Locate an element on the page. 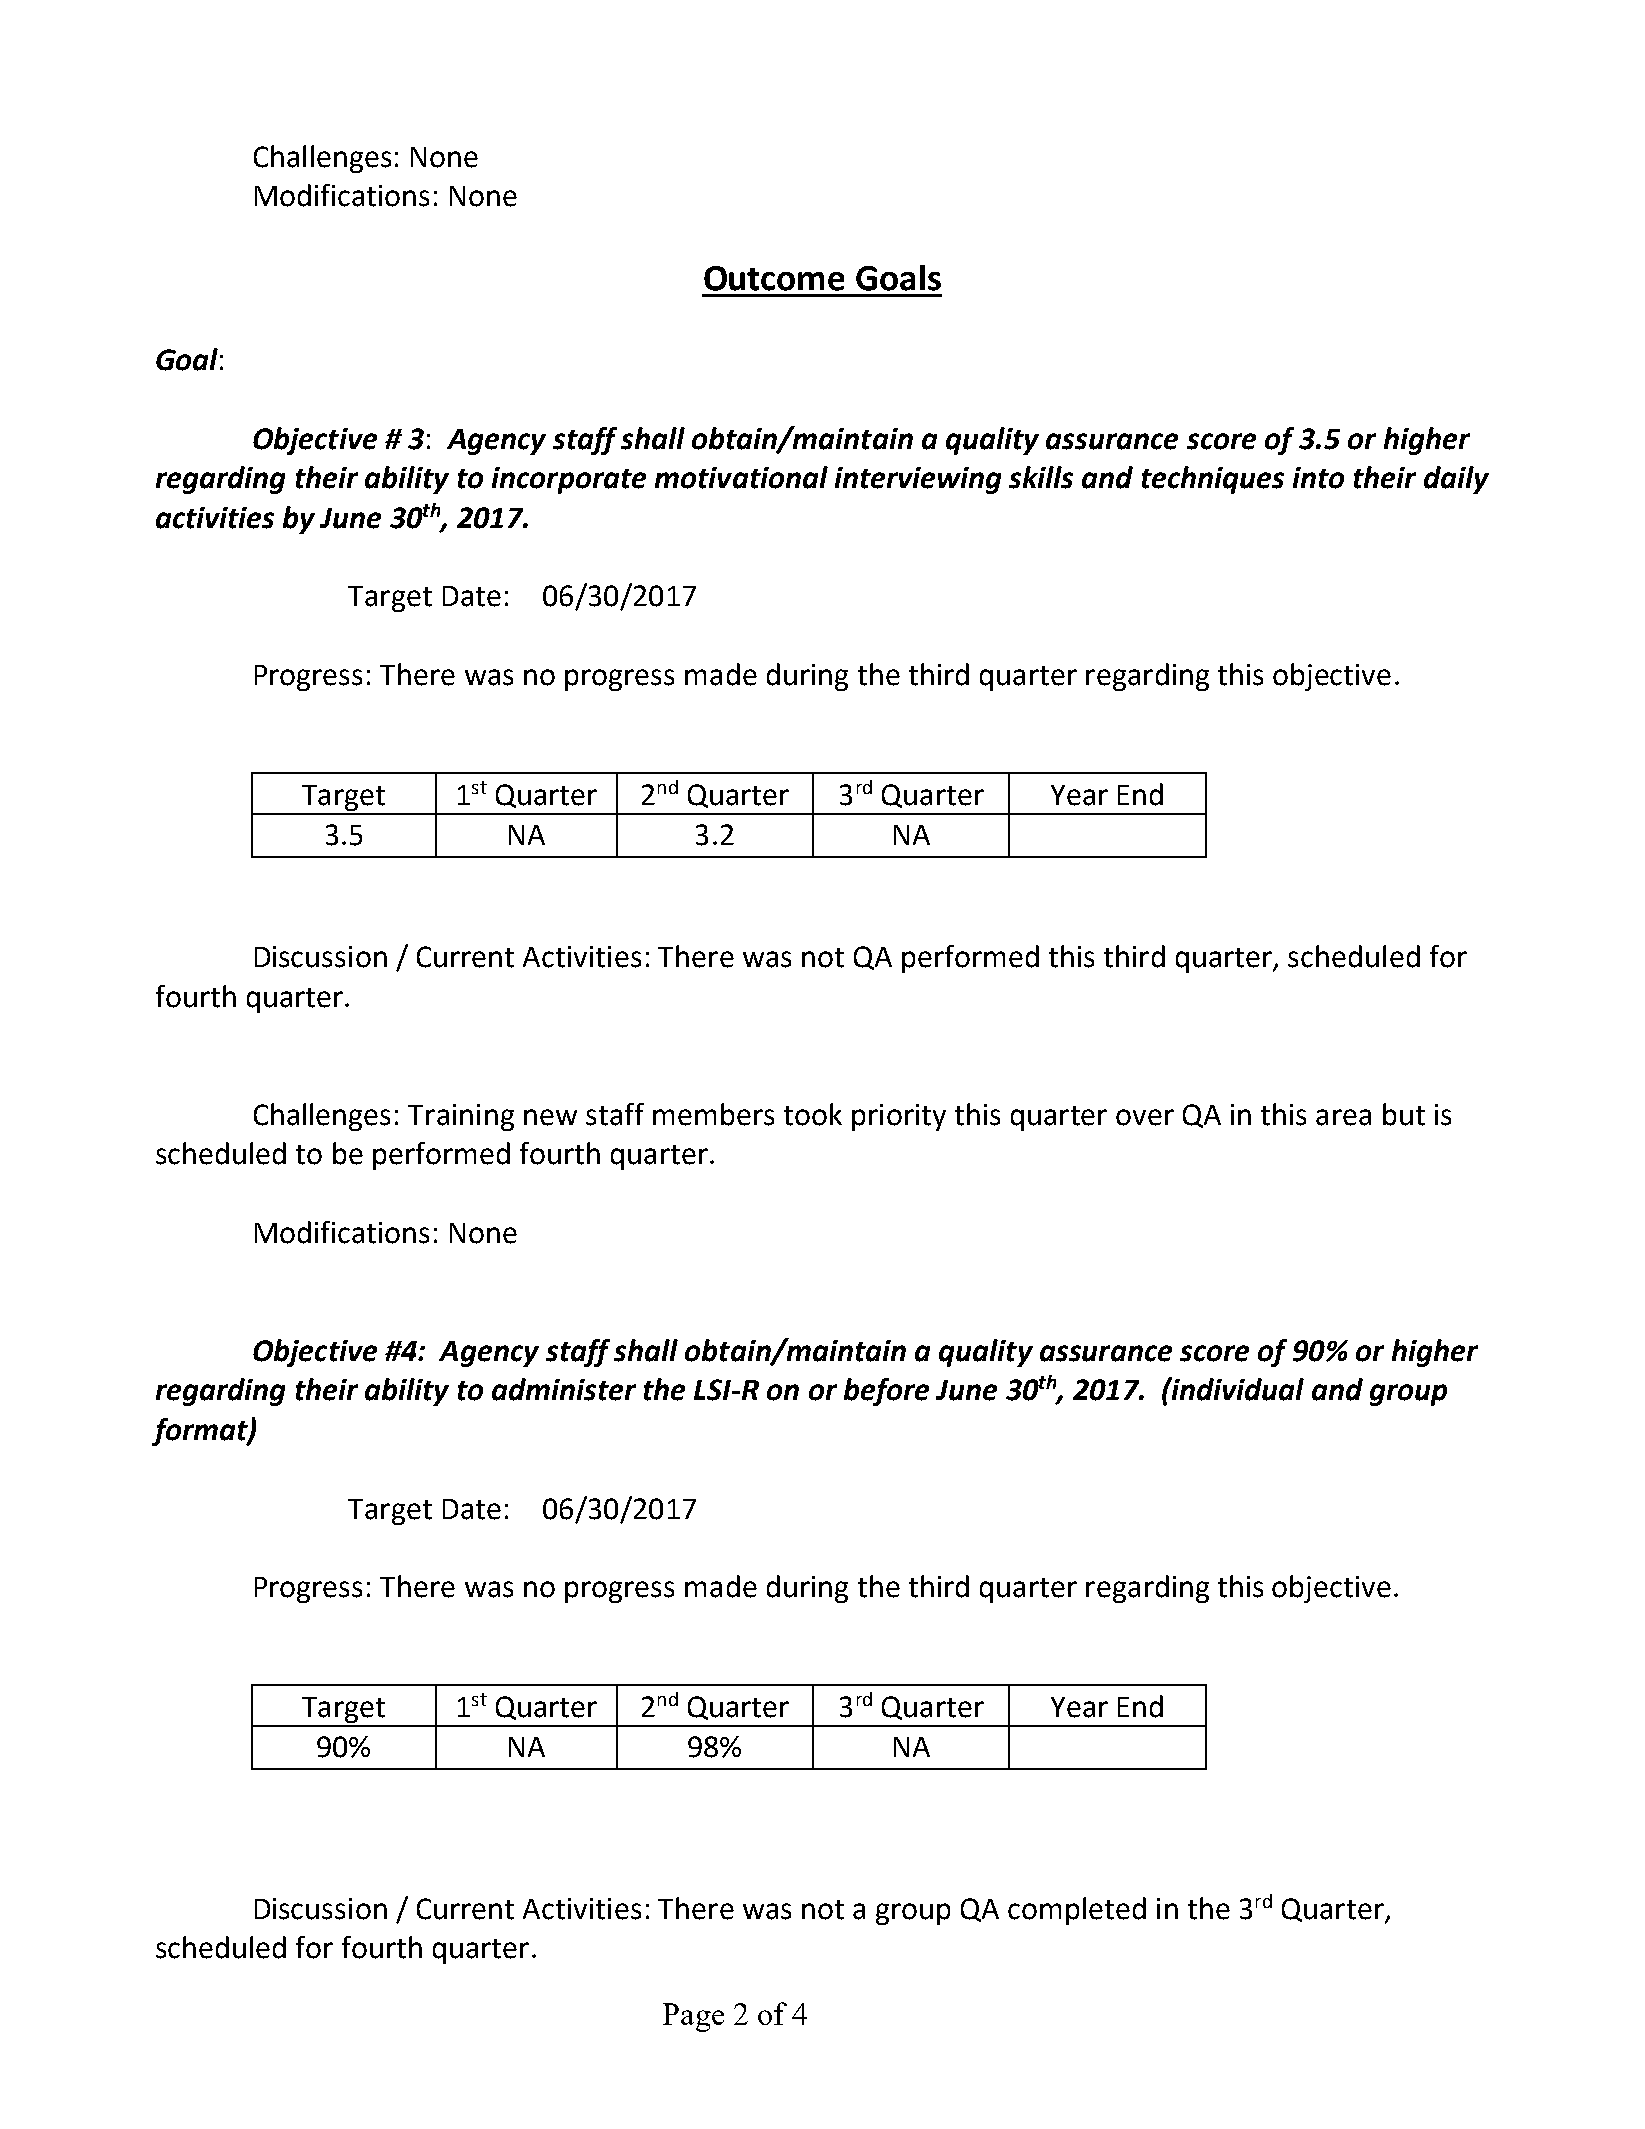 The image size is (1645, 2129). interviewing is located at coordinates (918, 480).
